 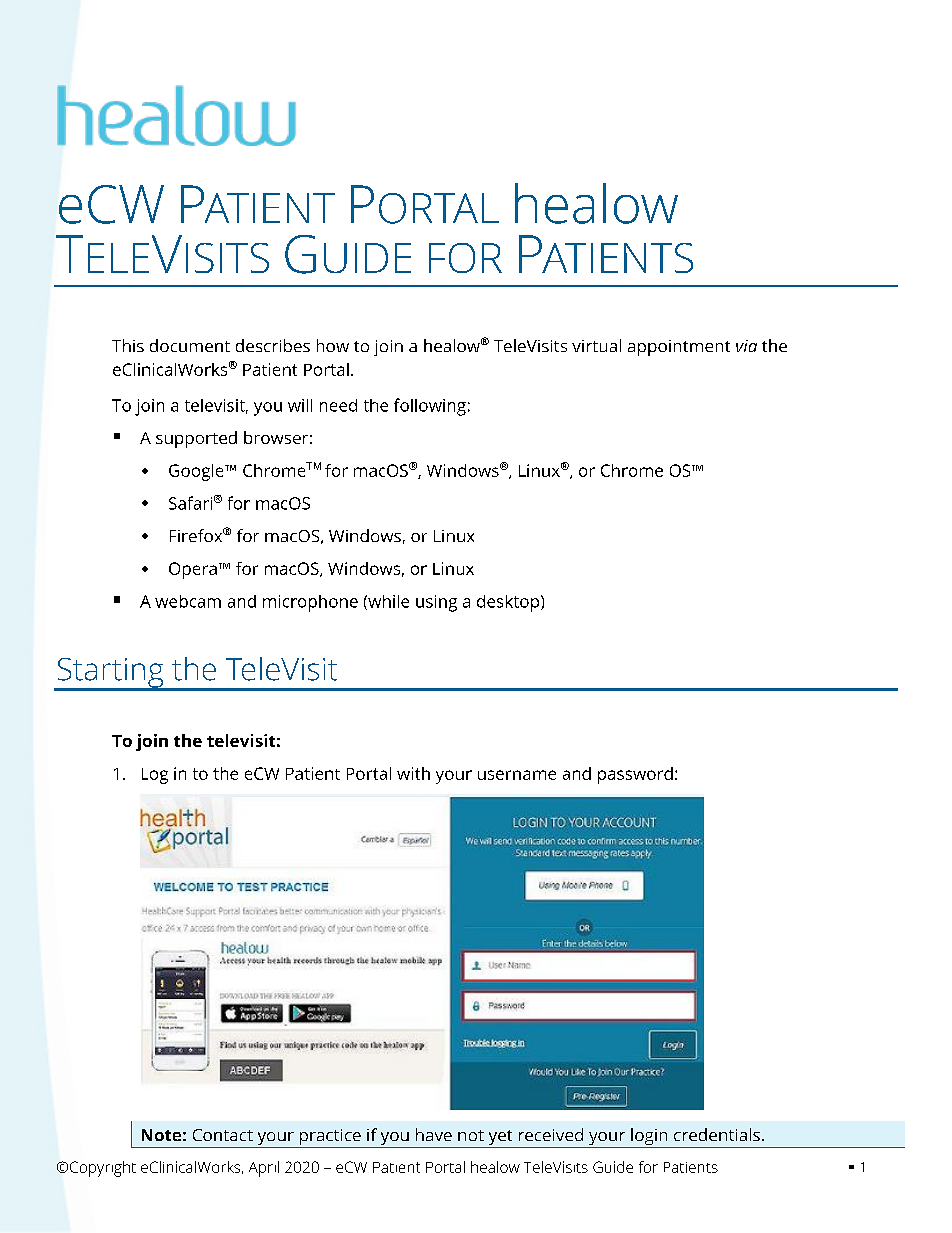 I want to click on Contact, so click(x=223, y=1135).
